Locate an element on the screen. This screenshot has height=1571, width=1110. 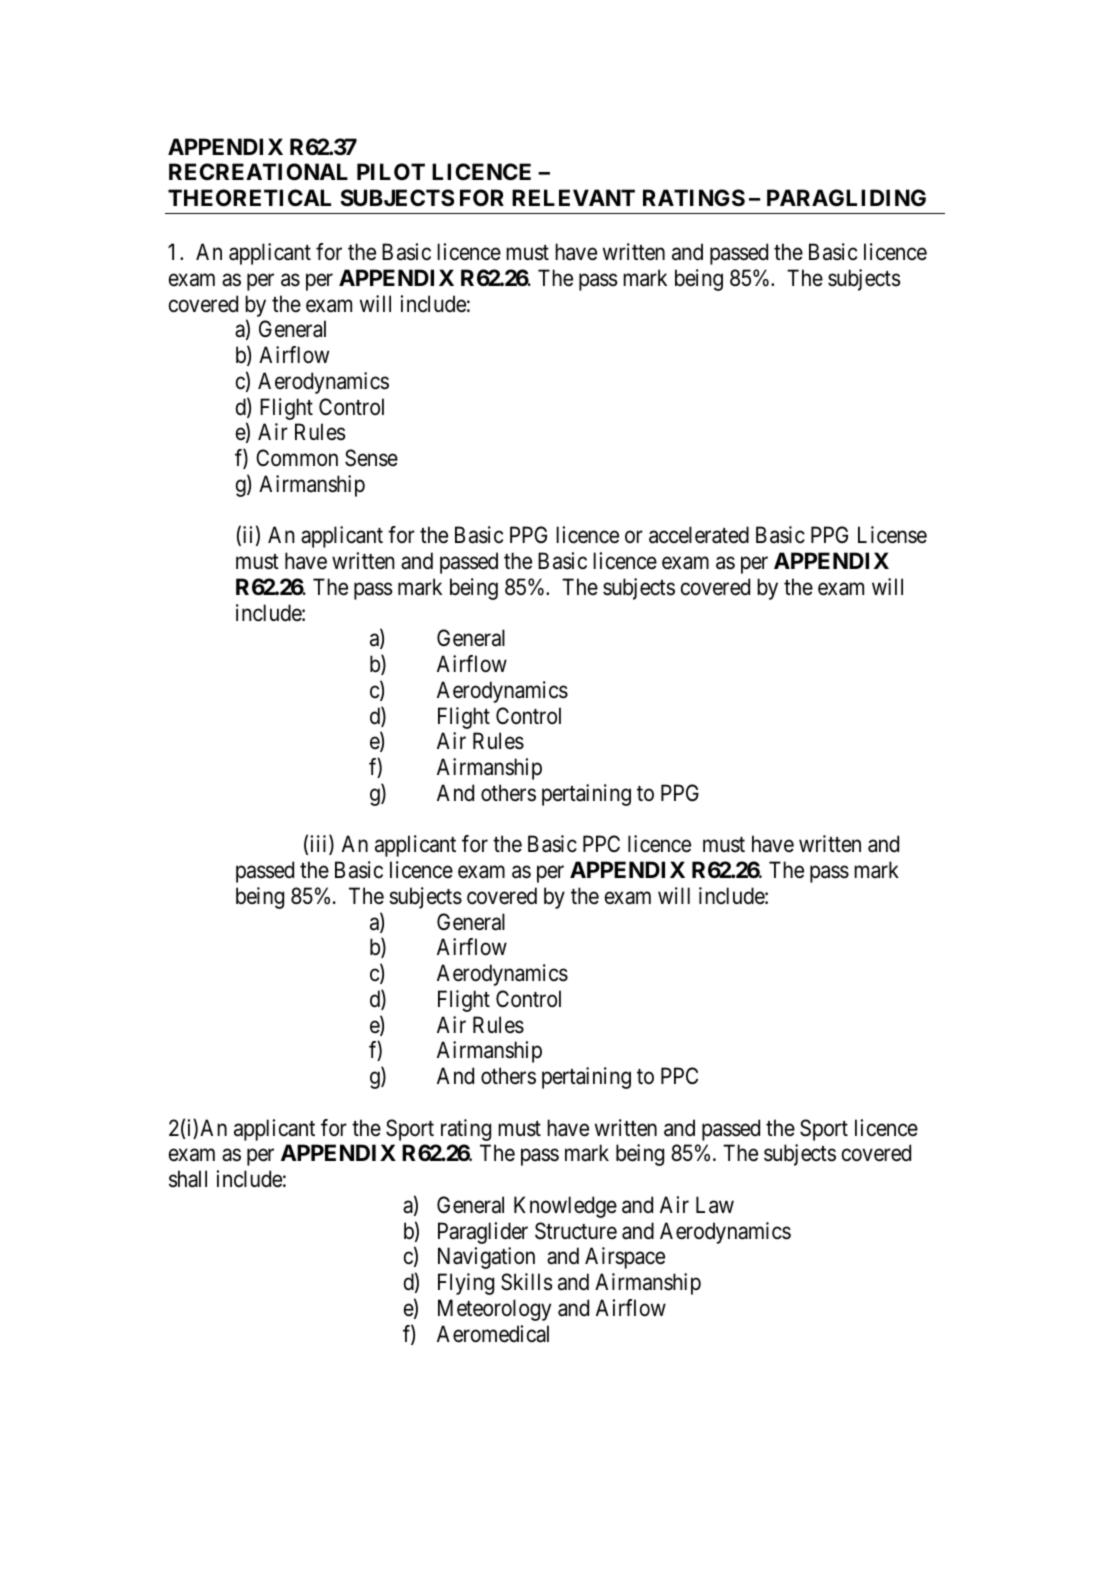
Airspace is located at coordinates (625, 1258).
